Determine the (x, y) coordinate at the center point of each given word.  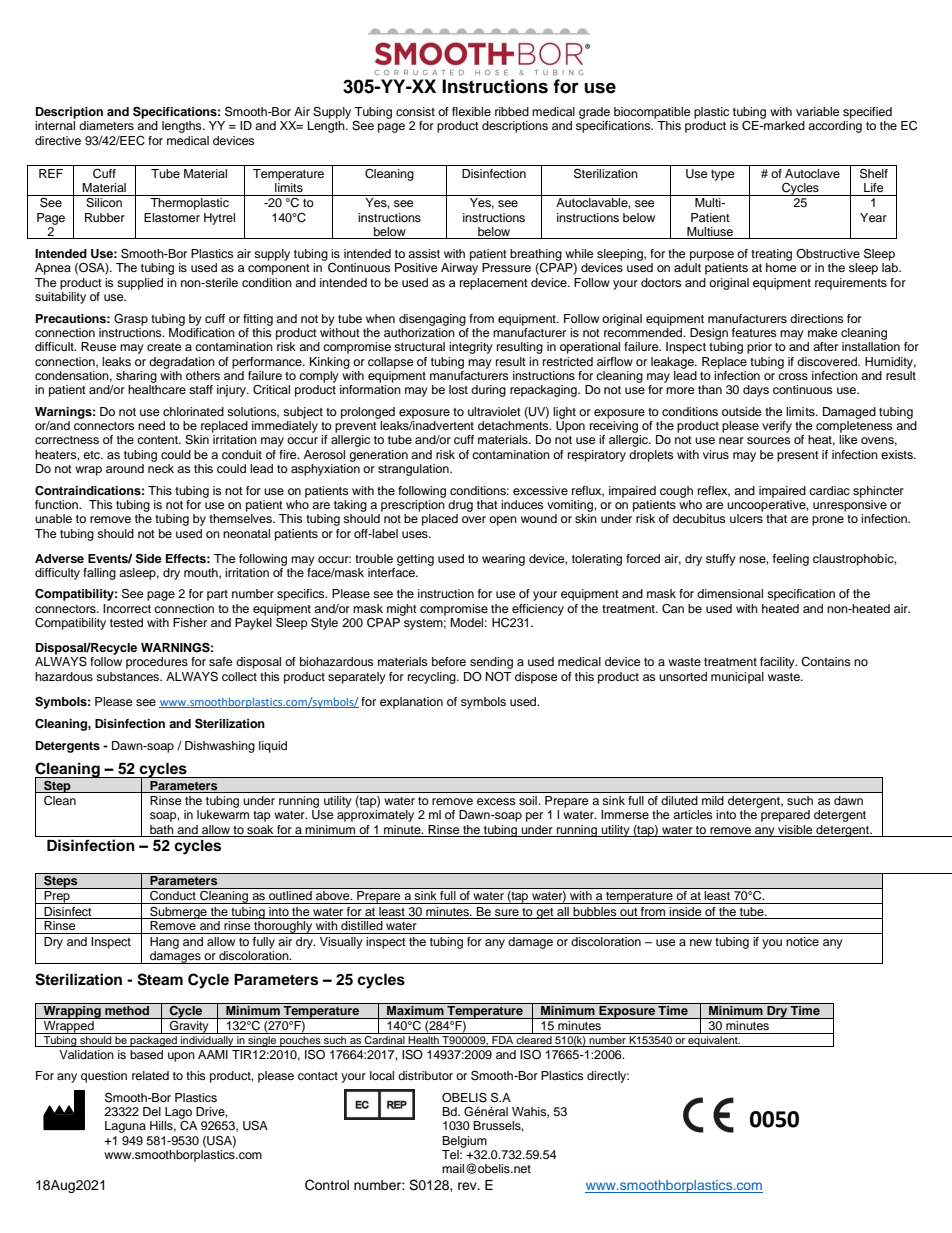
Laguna (125, 1127)
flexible (471, 111)
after (825, 346)
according (835, 127)
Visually (341, 943)
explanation (411, 703)
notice (802, 941)
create (164, 347)
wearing (503, 560)
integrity (471, 348)
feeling (791, 560)
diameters (106, 125)
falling (99, 574)
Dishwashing (220, 747)
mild (713, 800)
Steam (160, 979)
